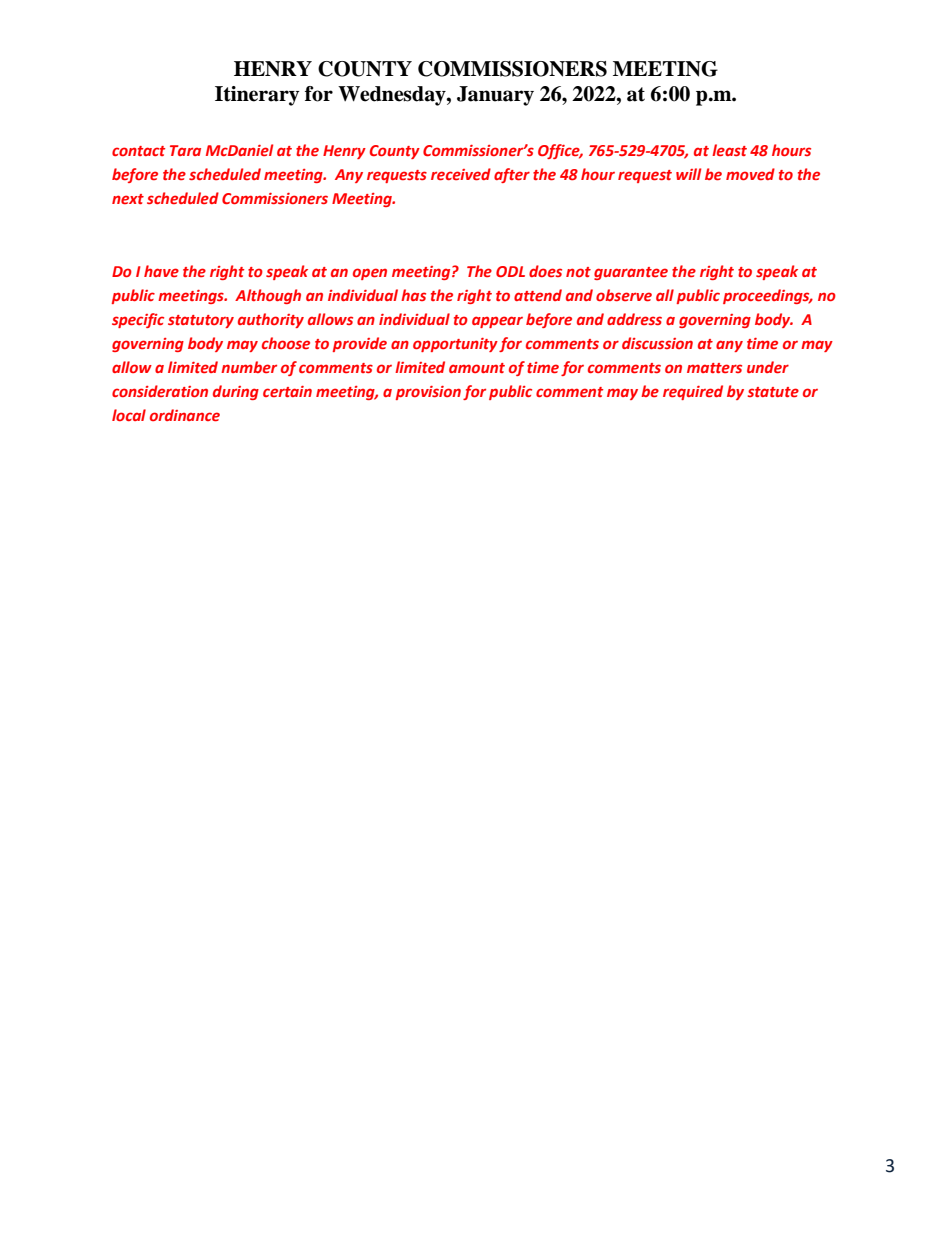 This document has height=1233, width=952. What do you see at coordinates (257, 96) in the document?
I see `Itinerary` at bounding box center [257, 96].
